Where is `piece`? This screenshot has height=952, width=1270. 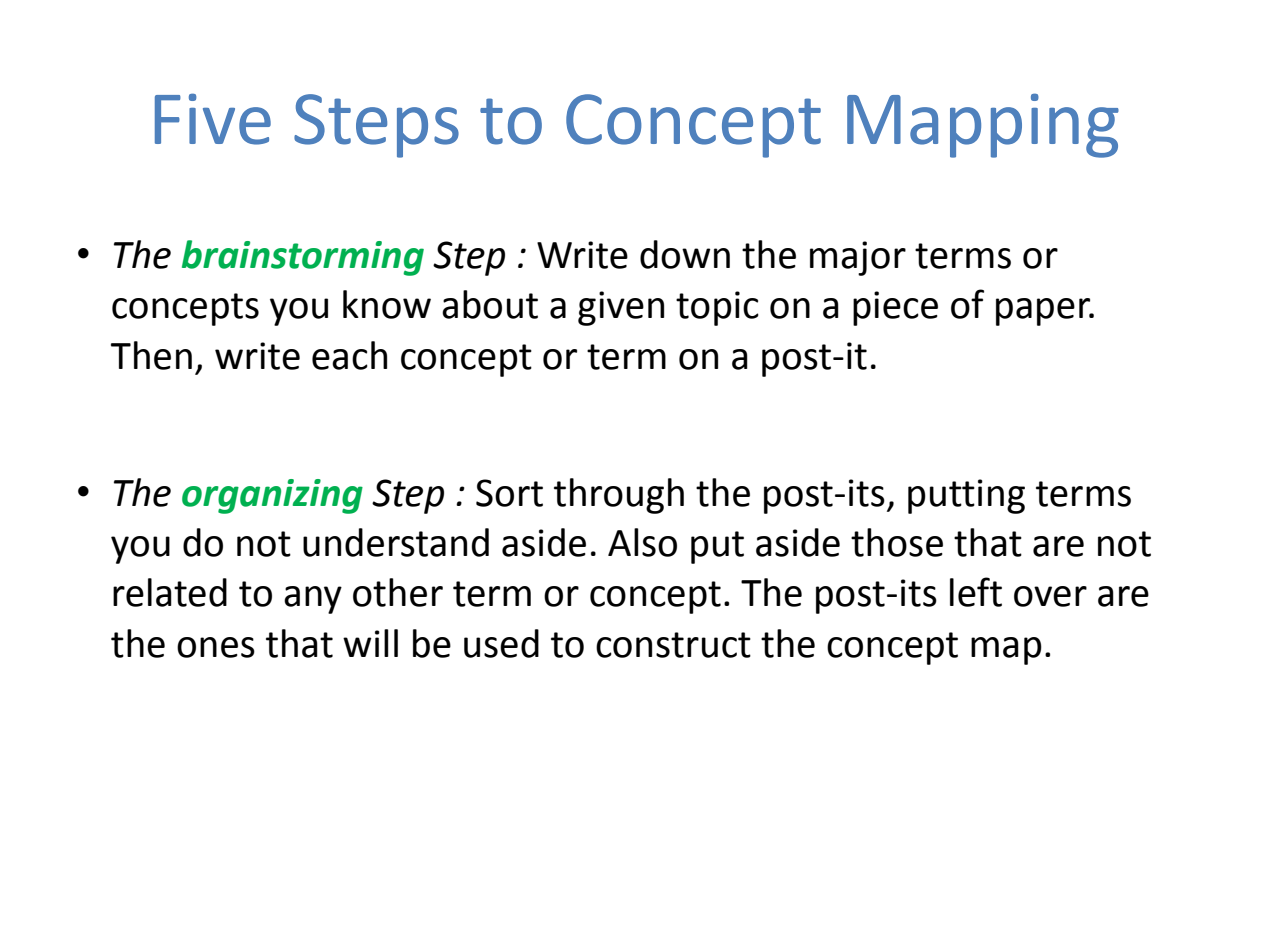 piece is located at coordinates (895, 308).
